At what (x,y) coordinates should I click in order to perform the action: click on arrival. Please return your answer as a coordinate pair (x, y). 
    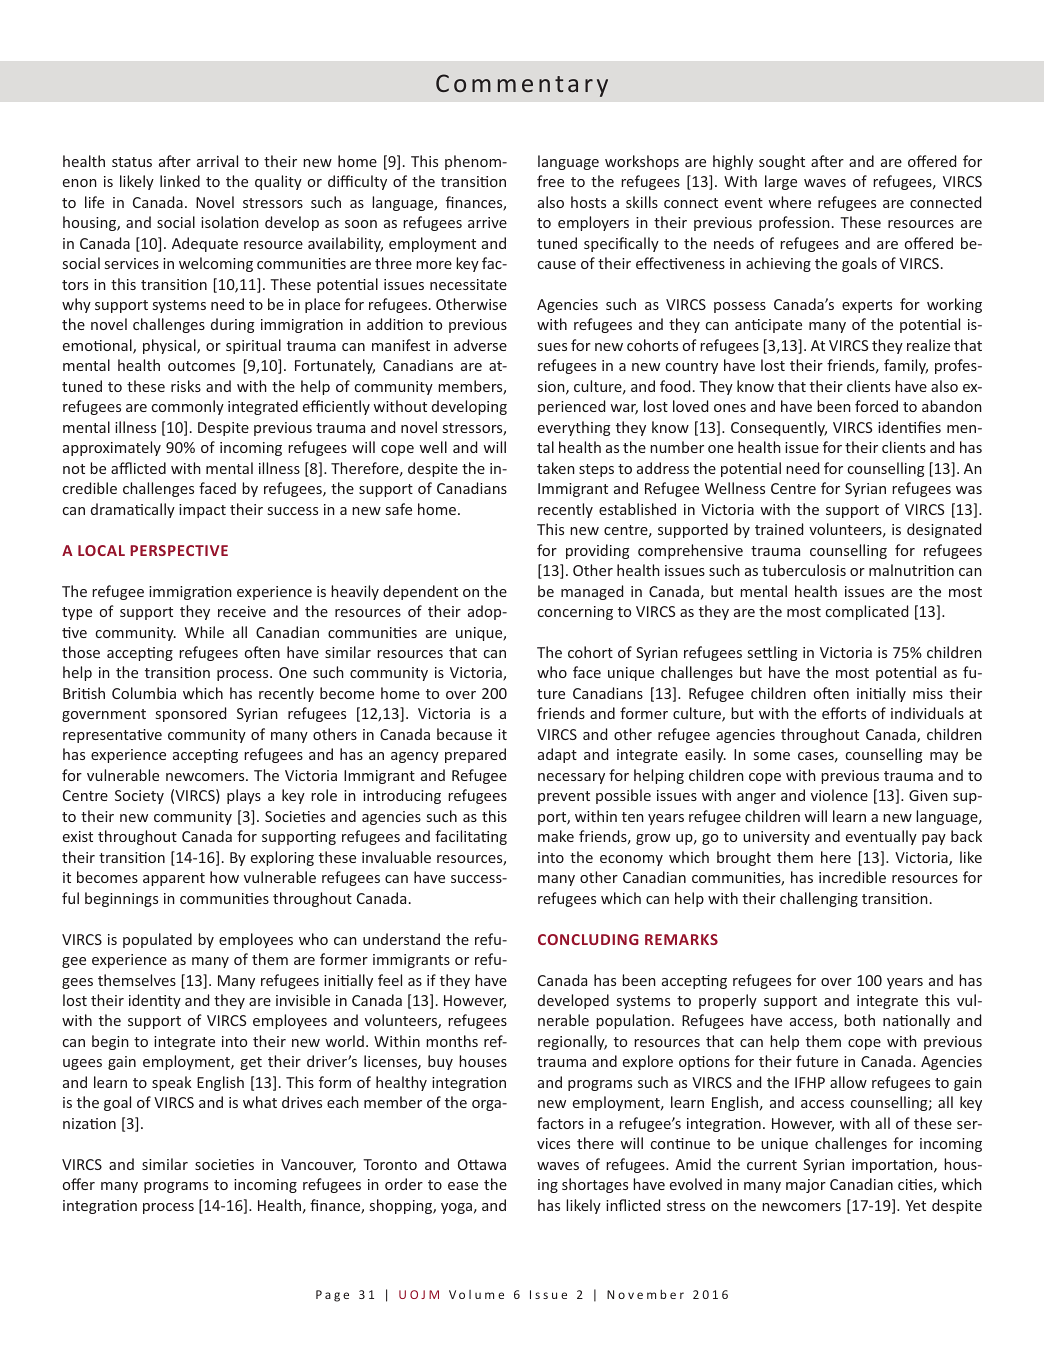
    Looking at the image, I should click on (217, 161).
